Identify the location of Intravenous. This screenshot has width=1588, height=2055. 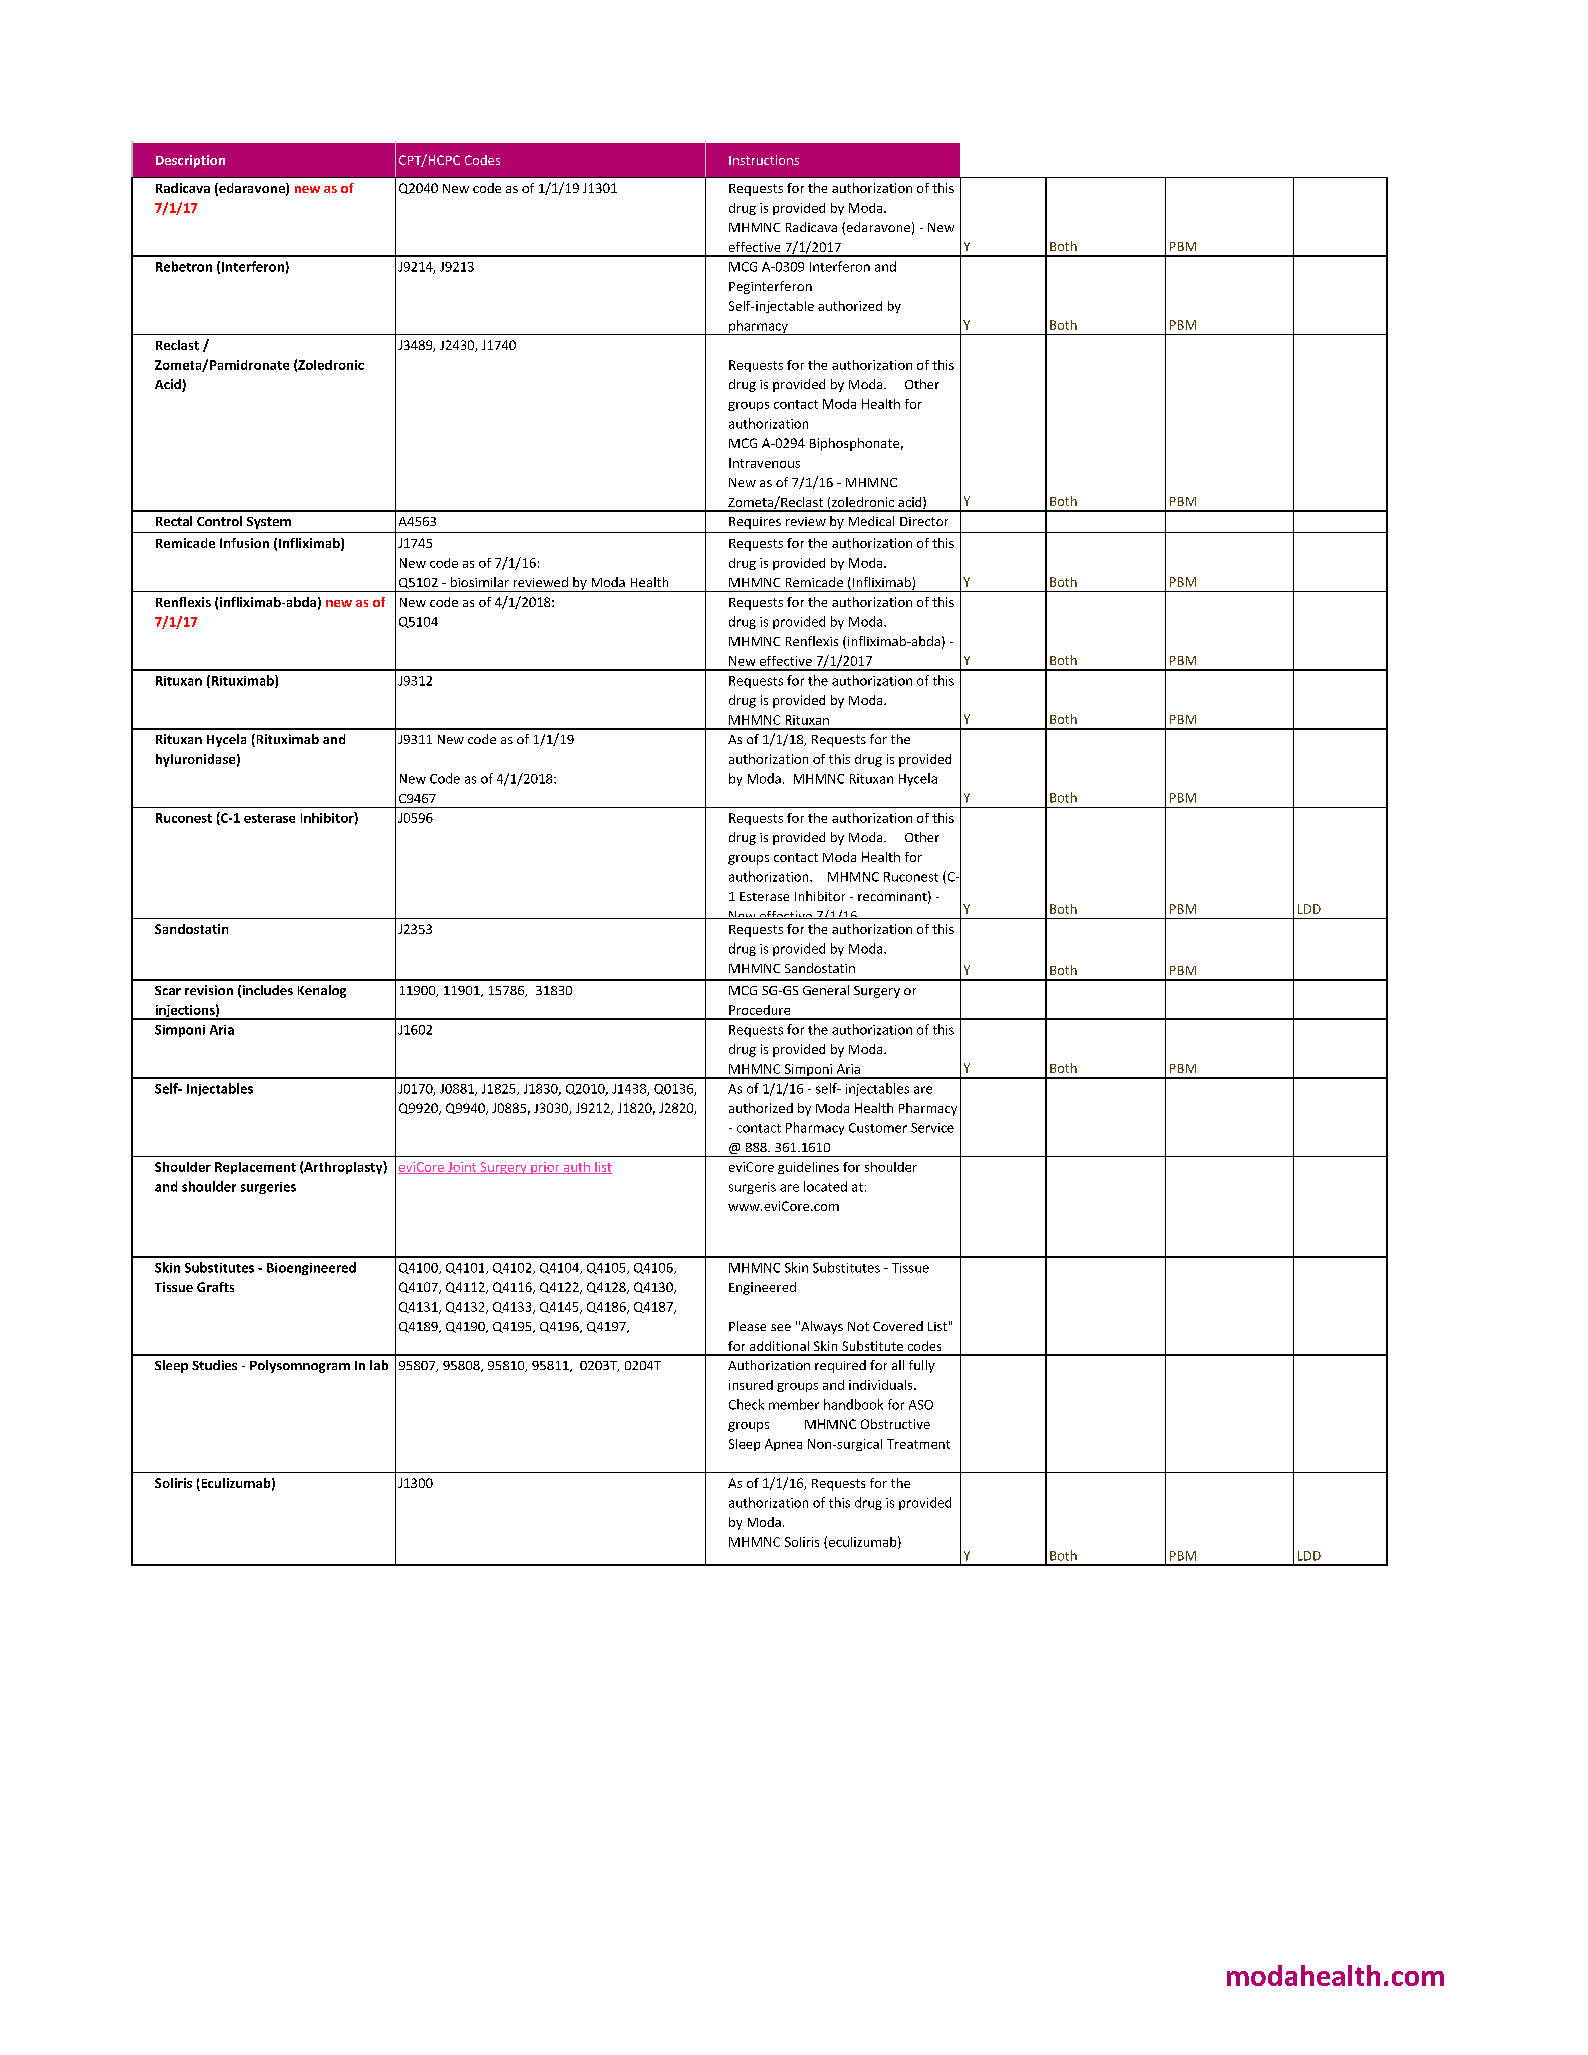
(764, 463).
